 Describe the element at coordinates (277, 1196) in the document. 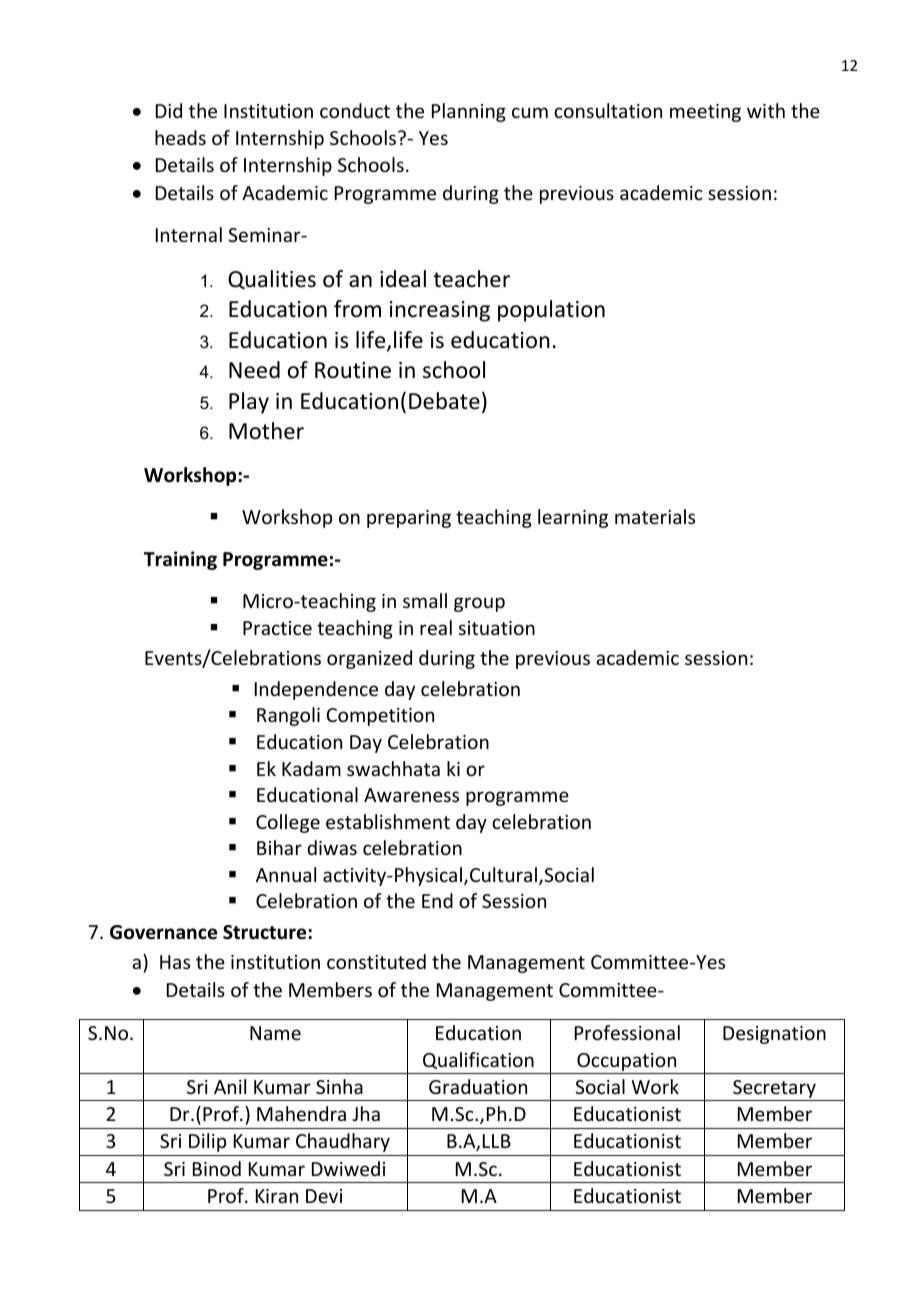

I see `Kiran` at that location.
